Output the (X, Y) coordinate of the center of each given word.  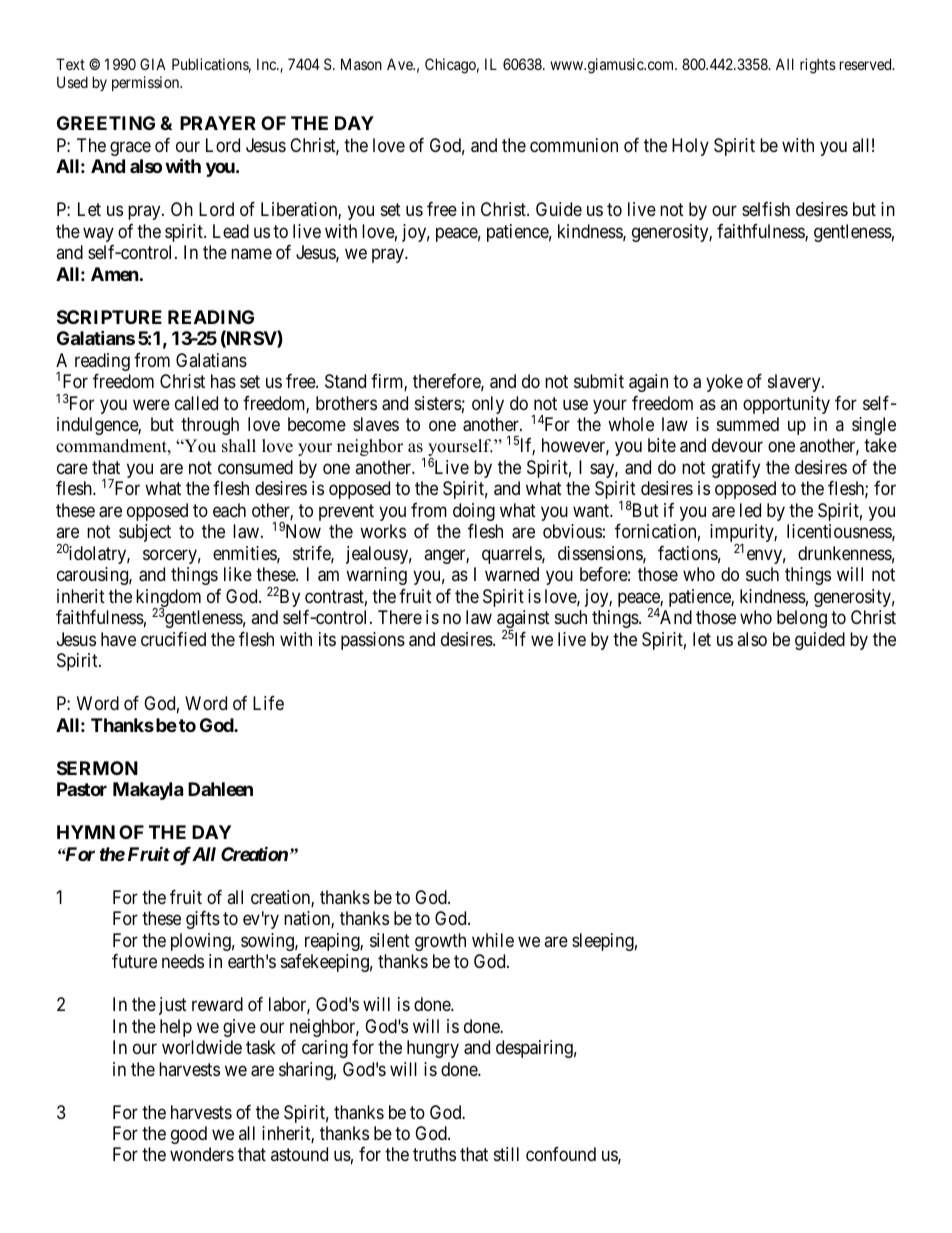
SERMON (97, 768)
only (488, 405)
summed (748, 424)
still (506, 1154)
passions (373, 641)
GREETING (106, 123)
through (210, 426)
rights (818, 66)
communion (574, 145)
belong (802, 619)
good (189, 1135)
